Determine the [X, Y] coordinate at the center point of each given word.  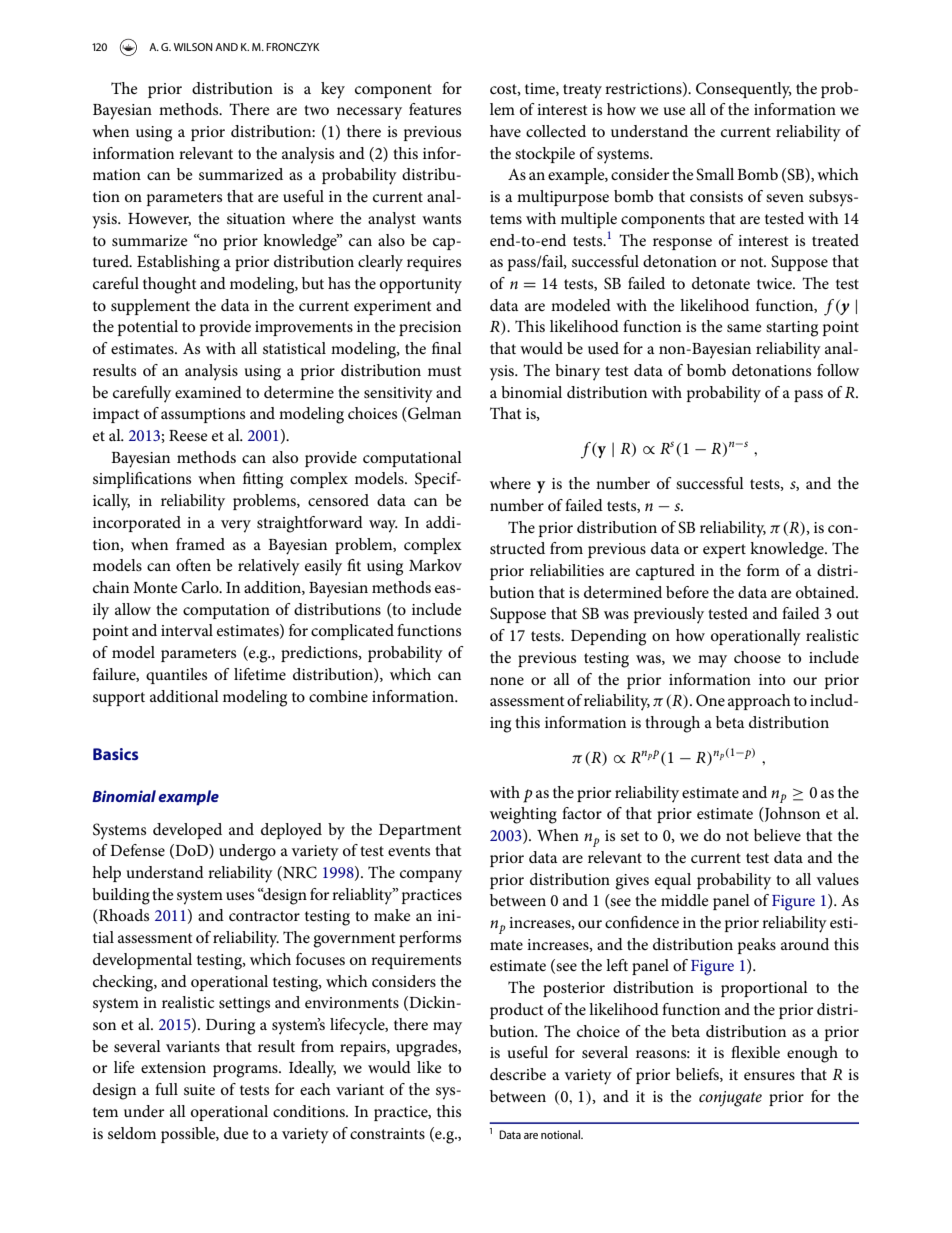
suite [199, 1089]
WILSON [193, 47]
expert [724, 551]
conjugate [730, 1099]
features [435, 109]
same [744, 328]
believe [777, 835]
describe [518, 1074]
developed [187, 831]
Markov [435, 565]
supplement [150, 307]
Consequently [744, 90]
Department [420, 831]
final [447, 348]
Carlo [201, 587]
